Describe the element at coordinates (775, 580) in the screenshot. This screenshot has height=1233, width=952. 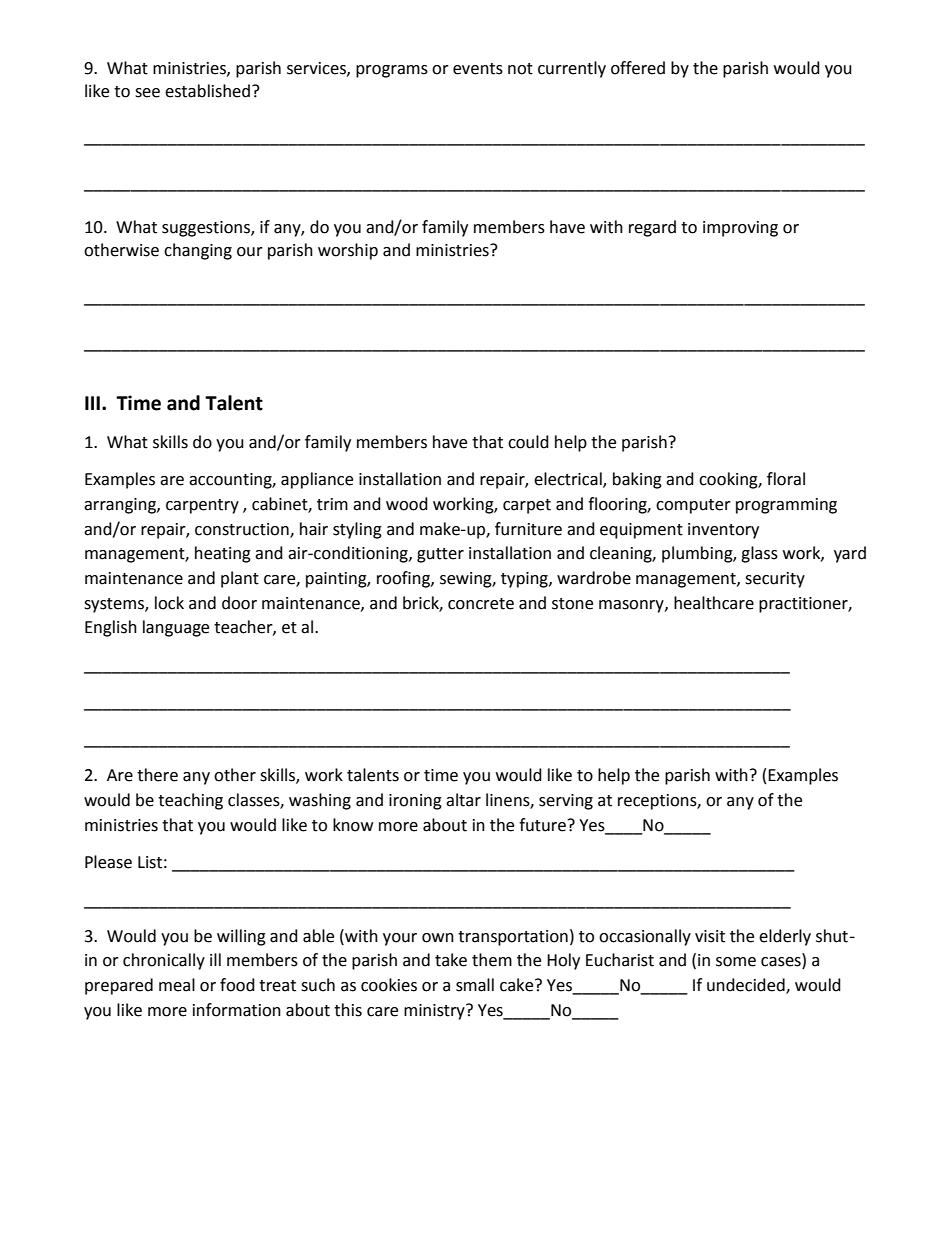
I see `security` at that location.
